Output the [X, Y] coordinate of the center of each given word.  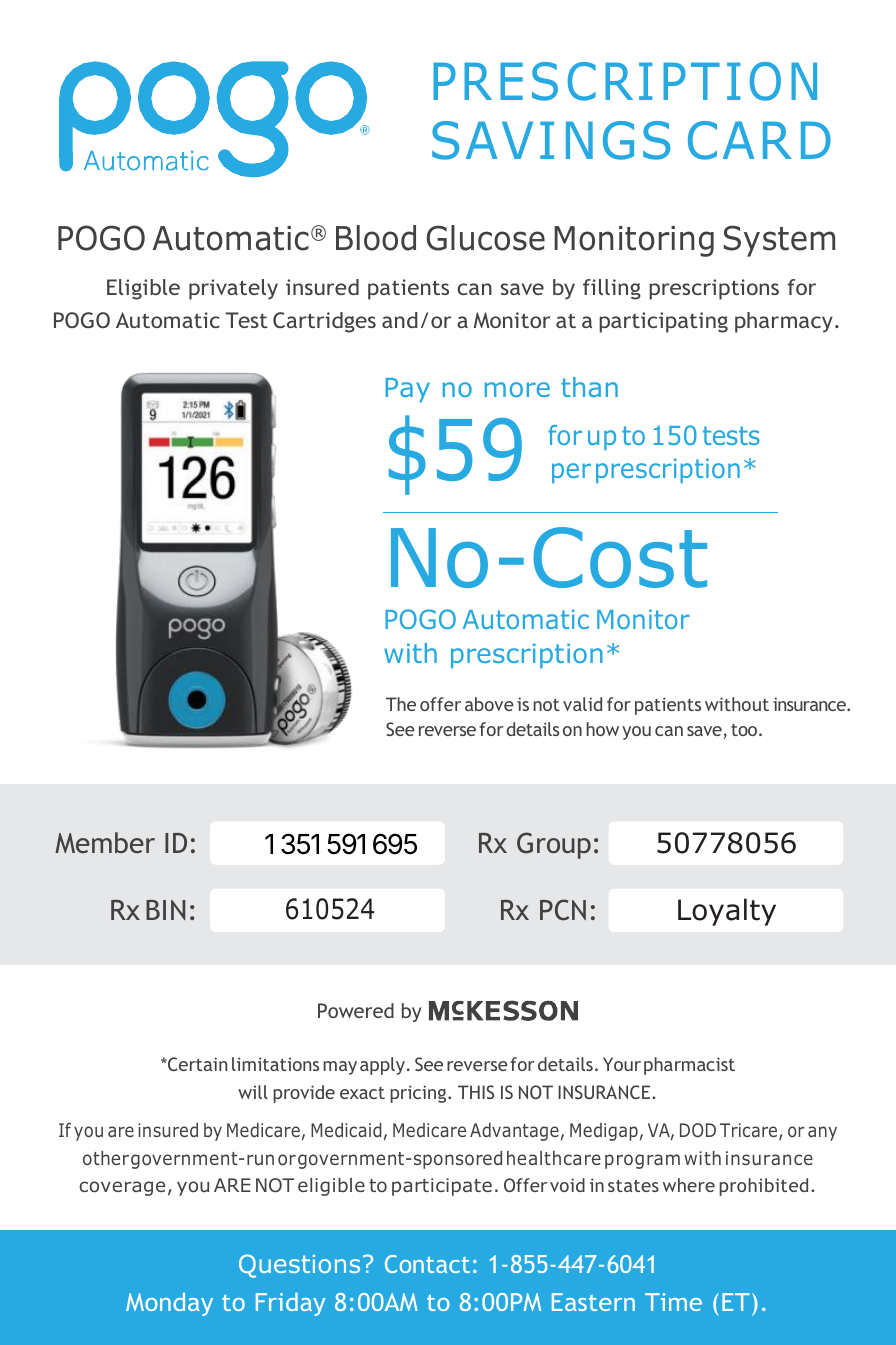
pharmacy [784, 322]
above [489, 704]
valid [582, 704]
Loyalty [727, 912]
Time [673, 1302]
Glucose [486, 238]
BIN [165, 910]
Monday [169, 1304]
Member [105, 842]
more [517, 389]
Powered [356, 1010]
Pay [408, 390]
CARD [759, 140]
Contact [427, 1264]
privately [233, 289]
